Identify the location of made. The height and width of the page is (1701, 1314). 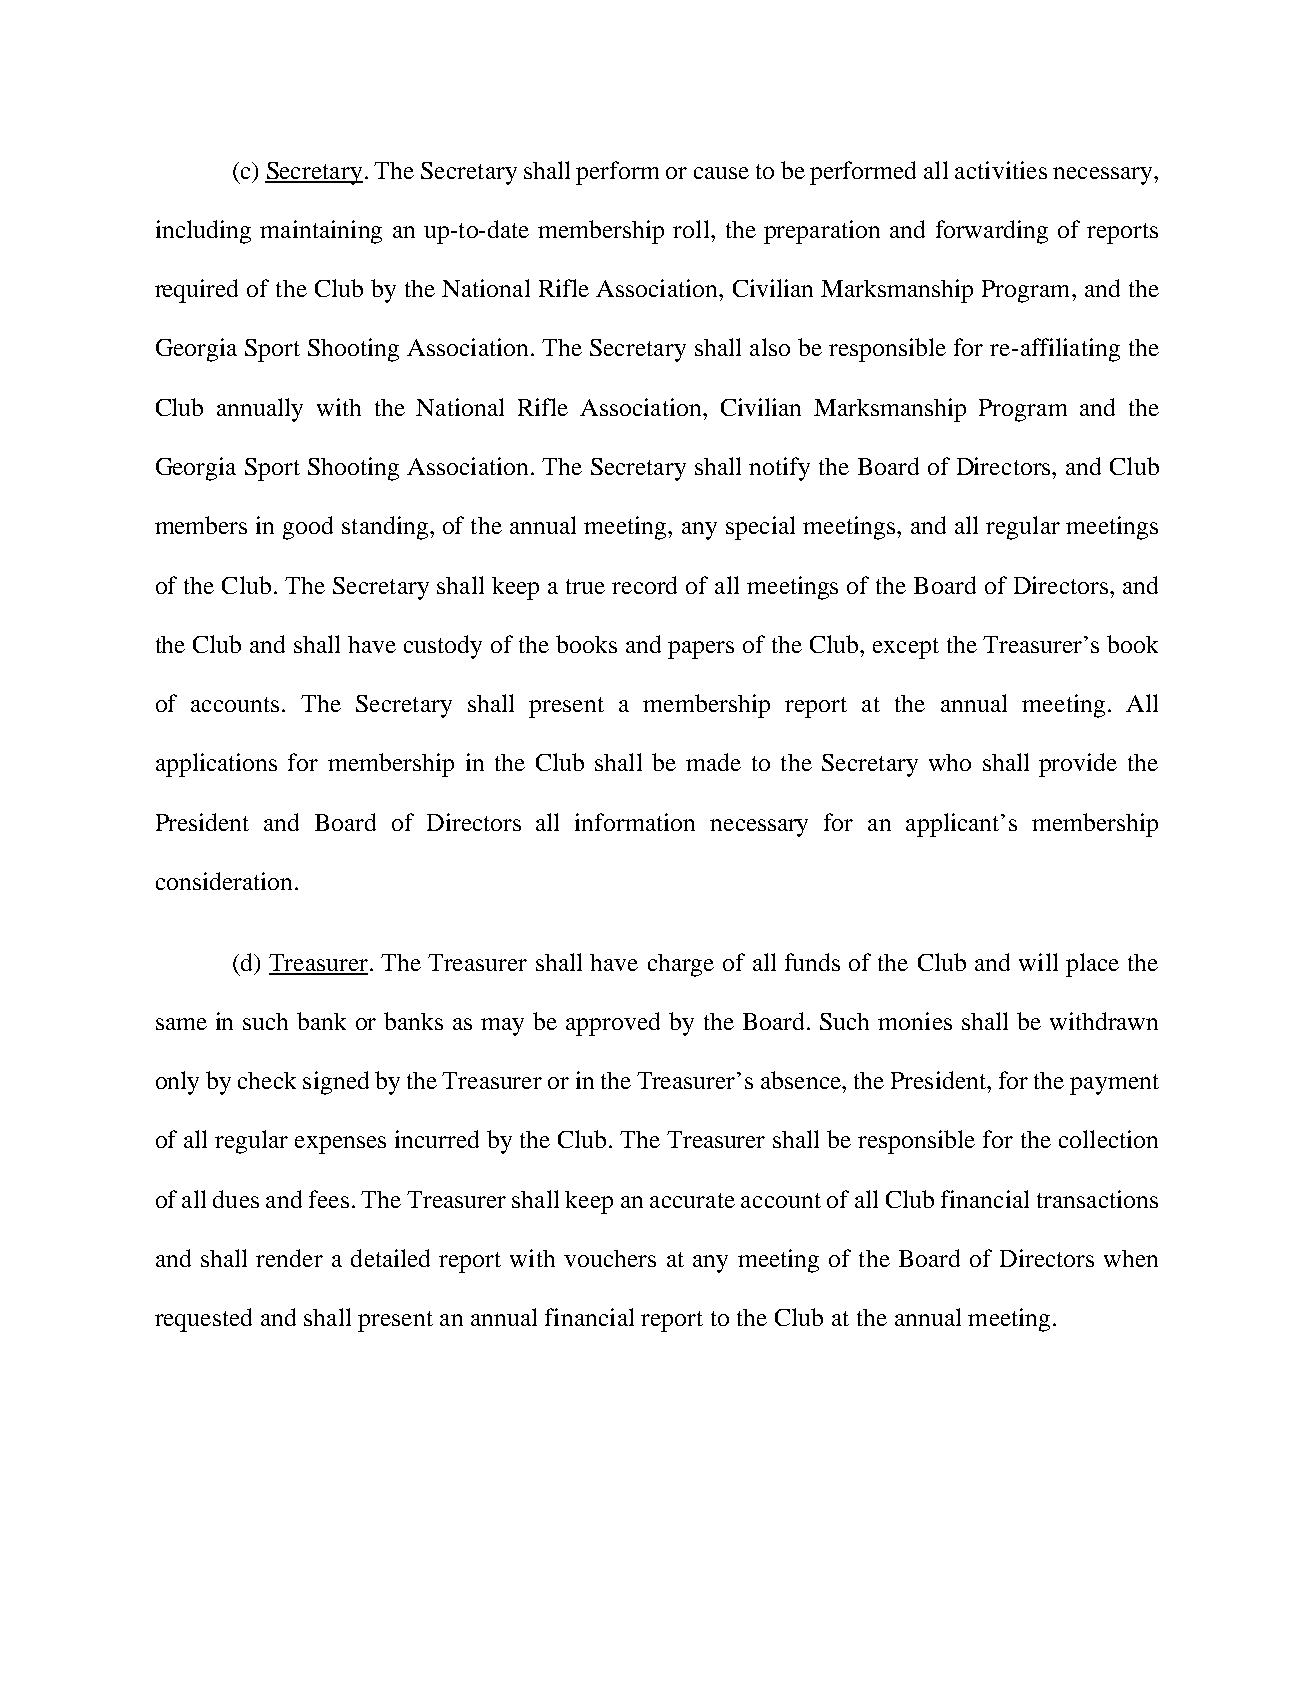
(713, 762).
